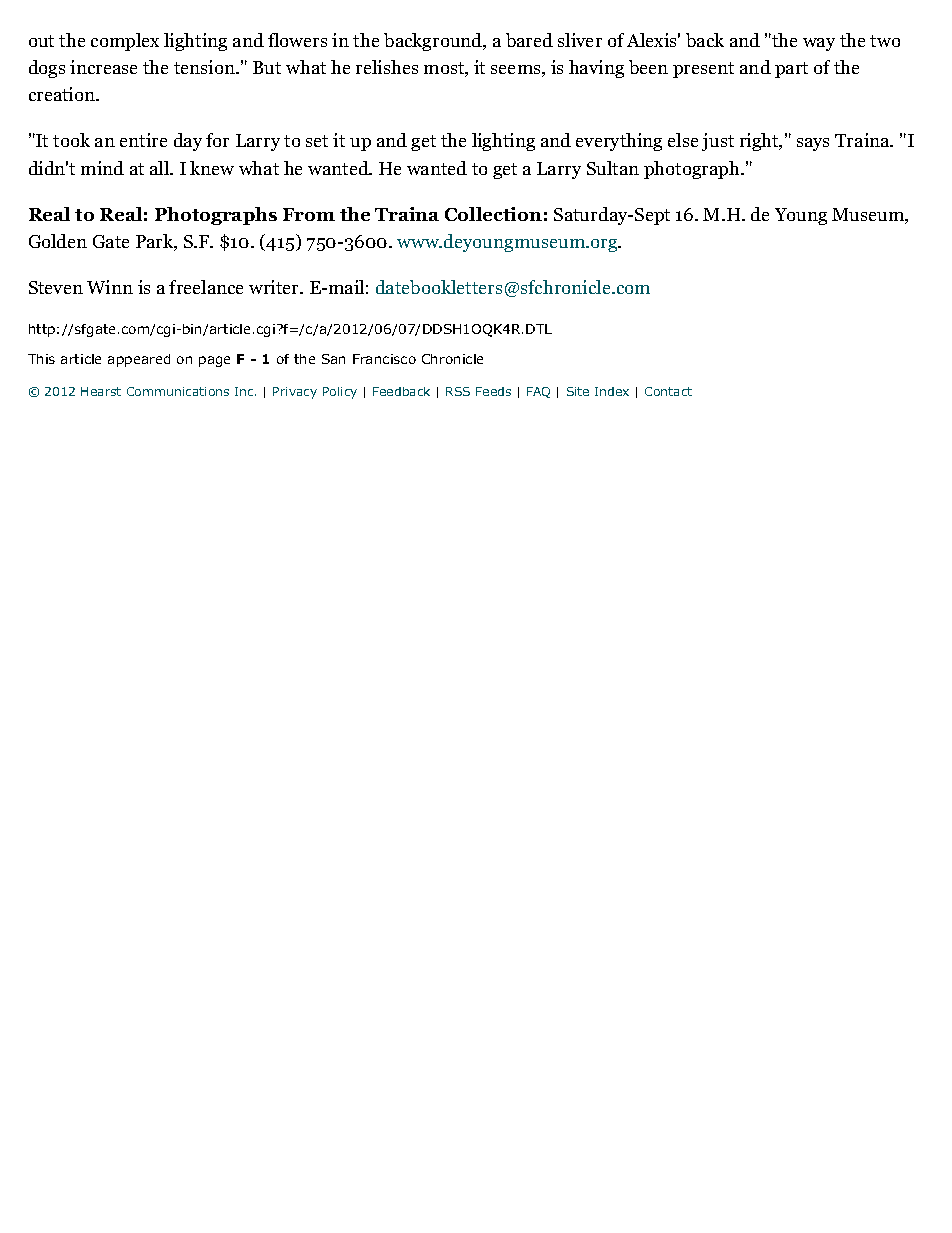  Describe the element at coordinates (819, 44) in the screenshot. I see `way` at that location.
